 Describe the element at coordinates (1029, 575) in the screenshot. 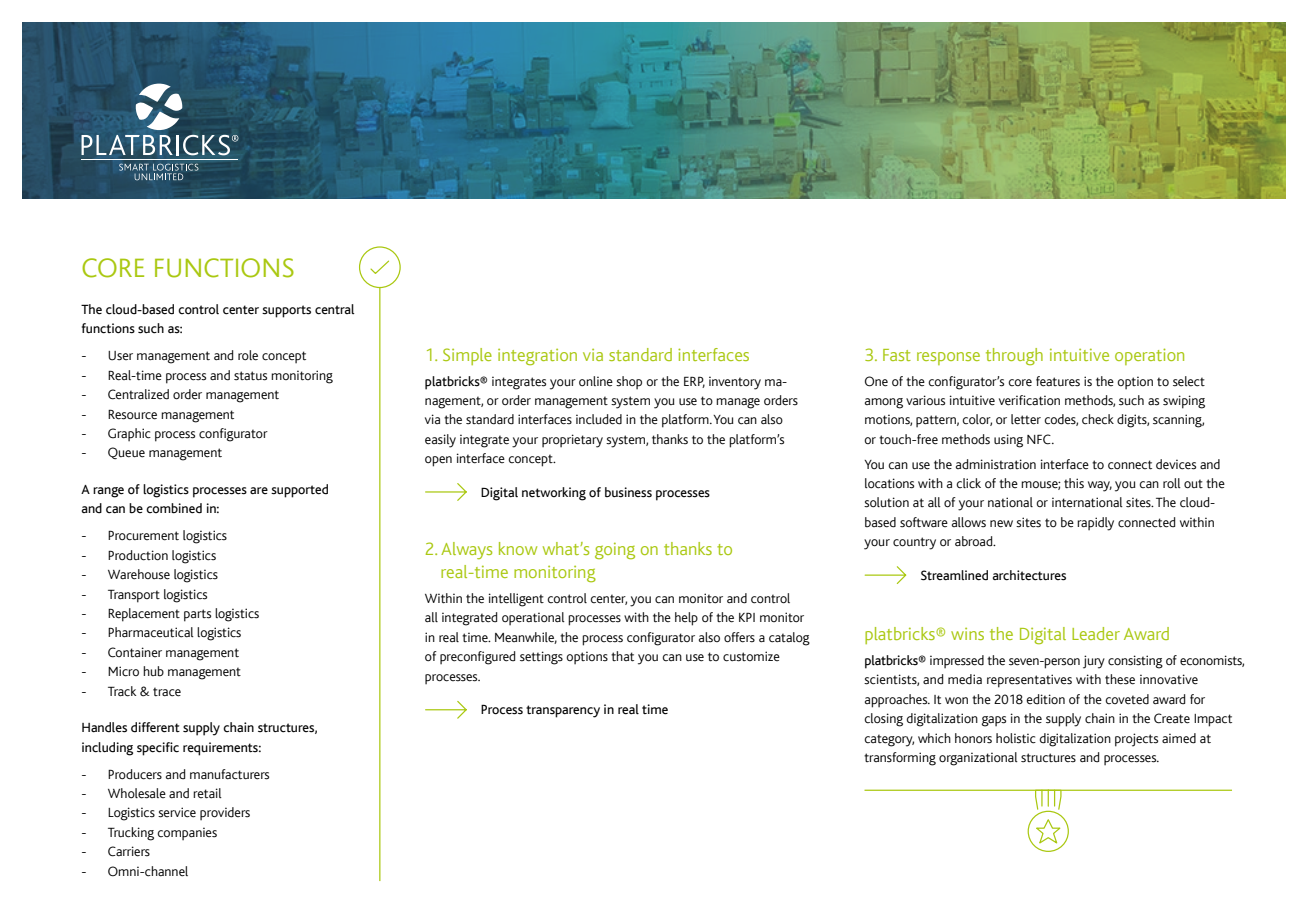

I see `architectures` at that location.
